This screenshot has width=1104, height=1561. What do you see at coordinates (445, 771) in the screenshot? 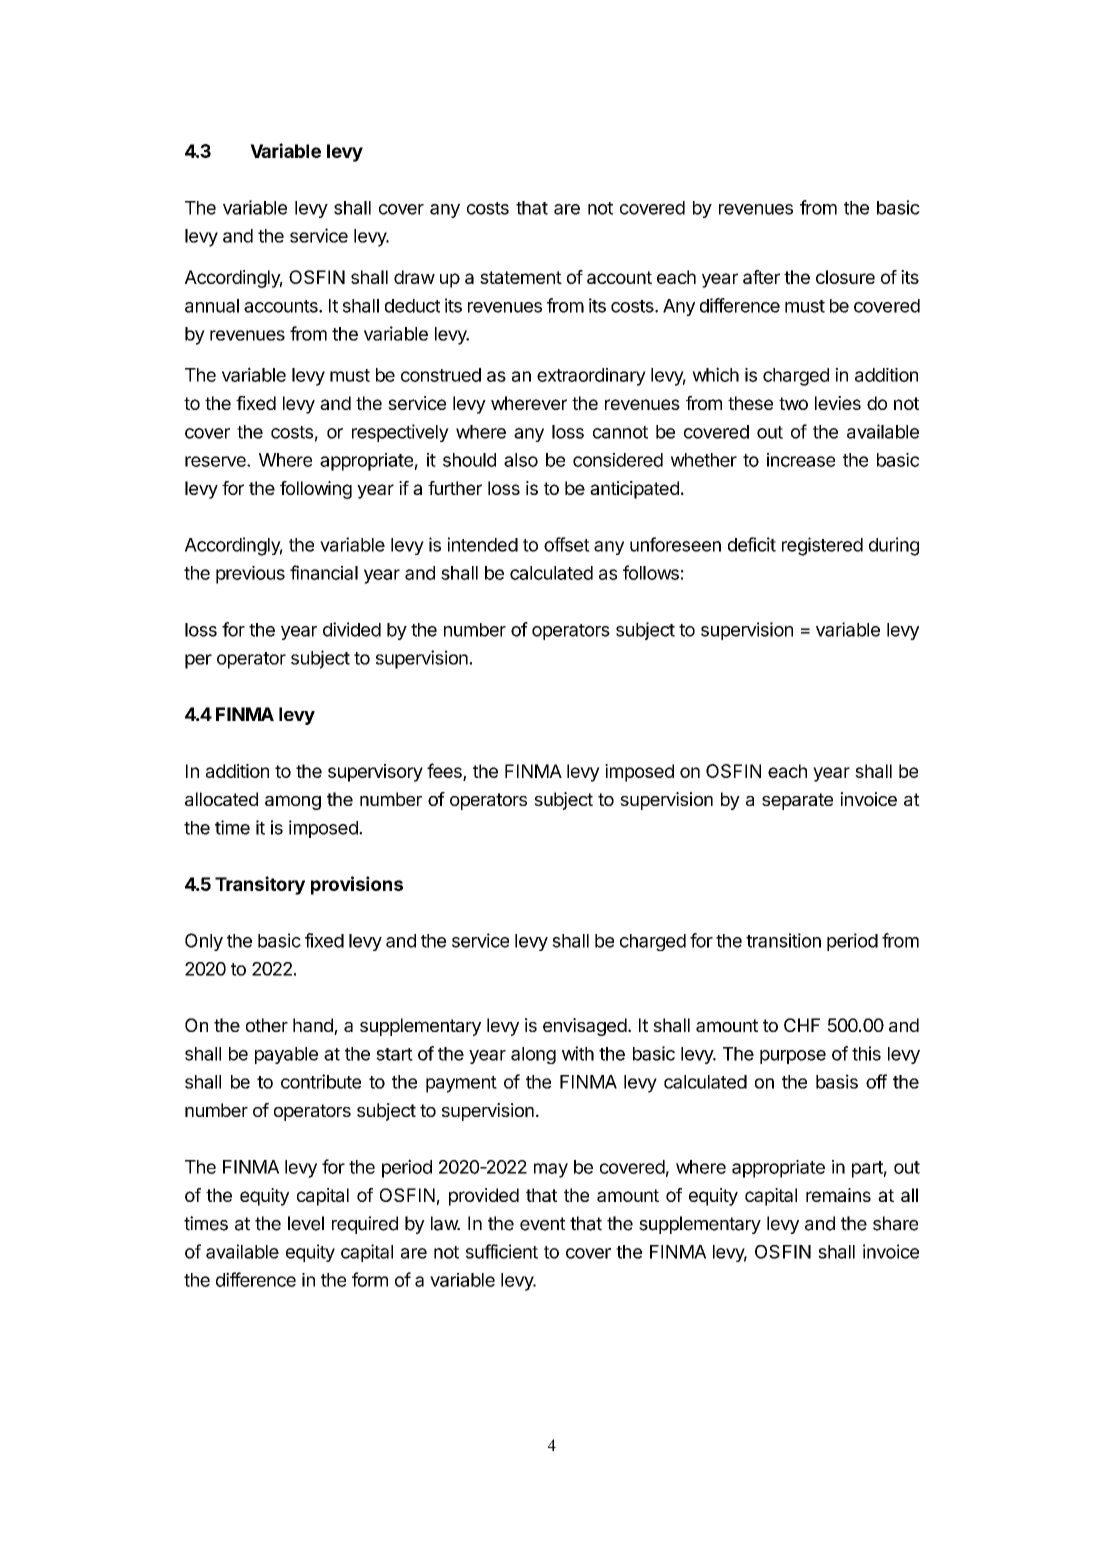
I see `fees` at bounding box center [445, 771].
